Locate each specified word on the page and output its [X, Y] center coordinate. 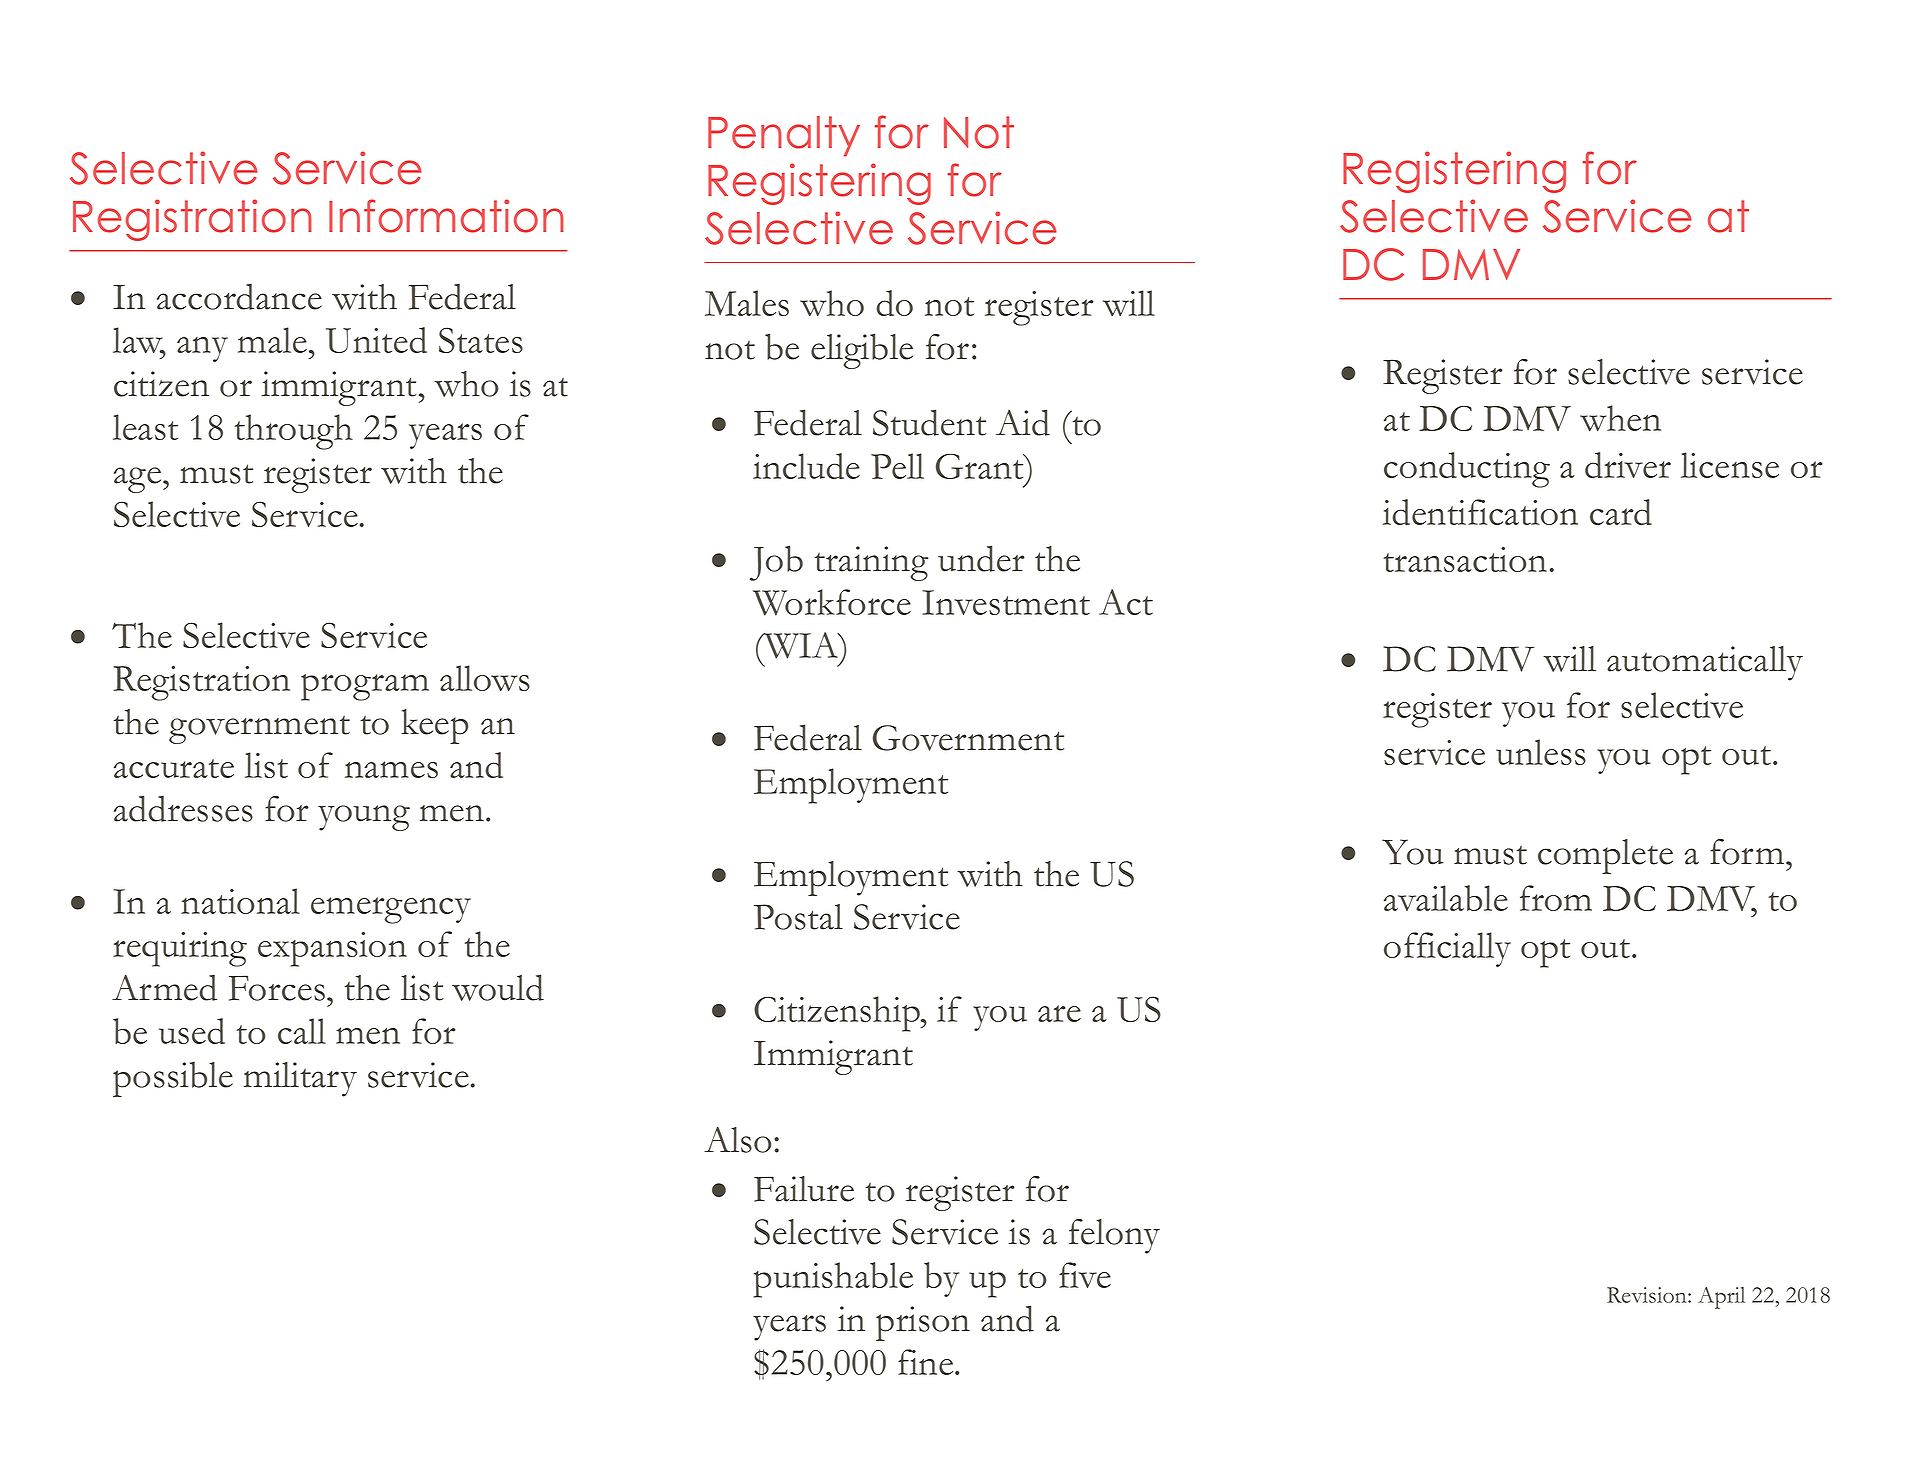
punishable [833, 1280]
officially [1447, 949]
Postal [798, 917]
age [139, 480]
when [1620, 418]
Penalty [784, 136]
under [981, 558]
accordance [239, 296]
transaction [1465, 559]
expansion [332, 949]
